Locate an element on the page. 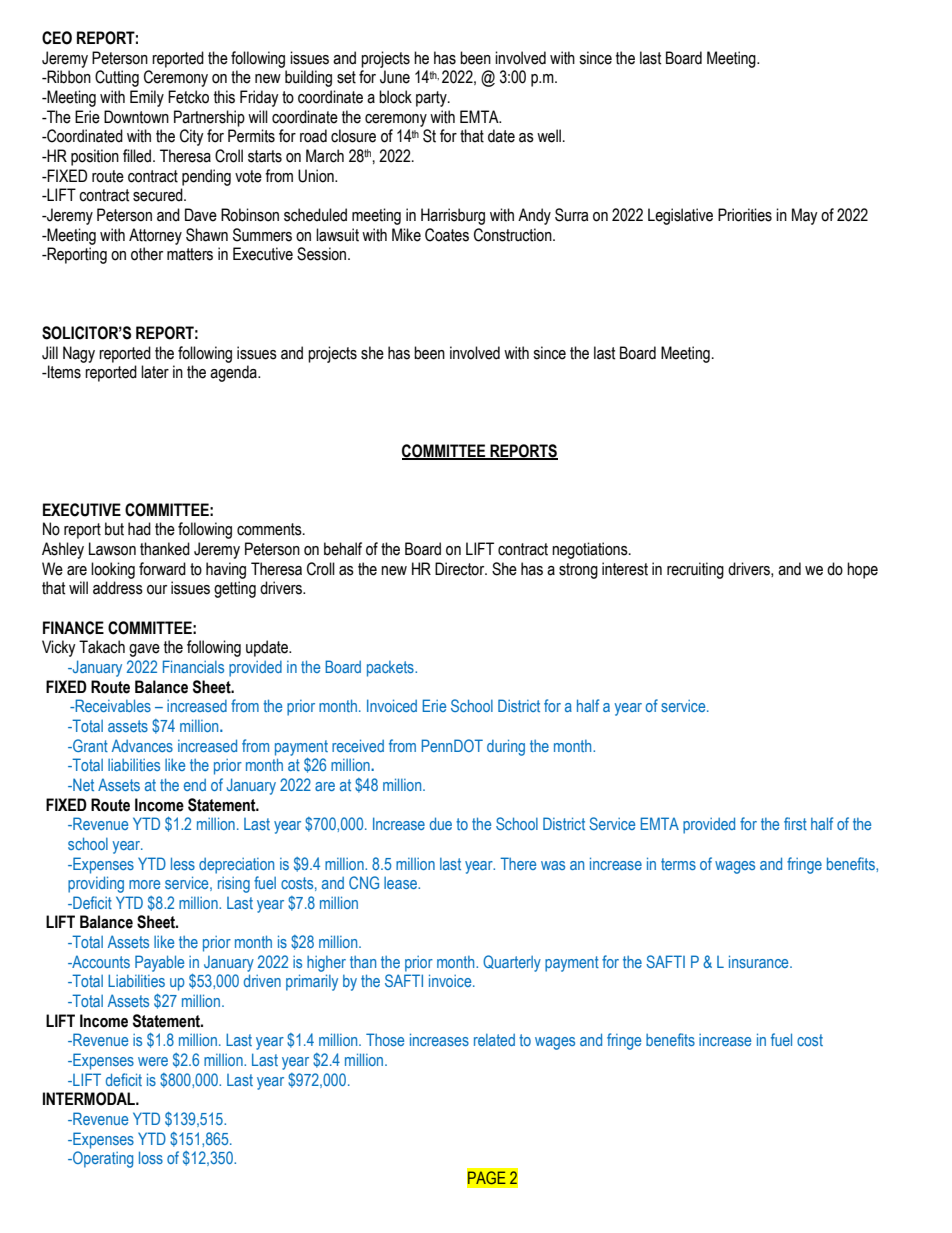 This document has height=1233, width=952. Director is located at coordinates (461, 569).
